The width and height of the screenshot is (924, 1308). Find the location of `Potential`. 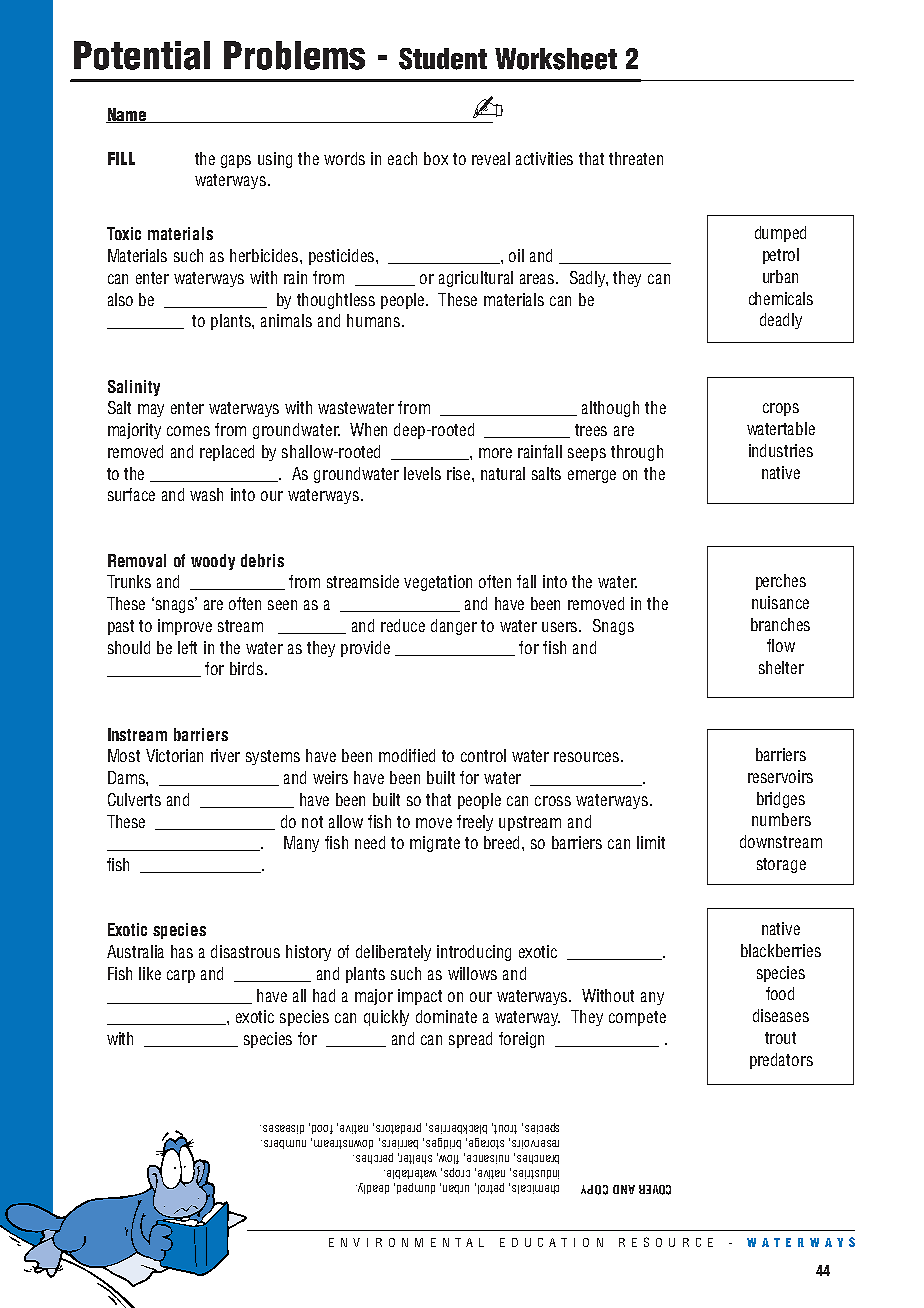

Potential is located at coordinates (142, 55).
